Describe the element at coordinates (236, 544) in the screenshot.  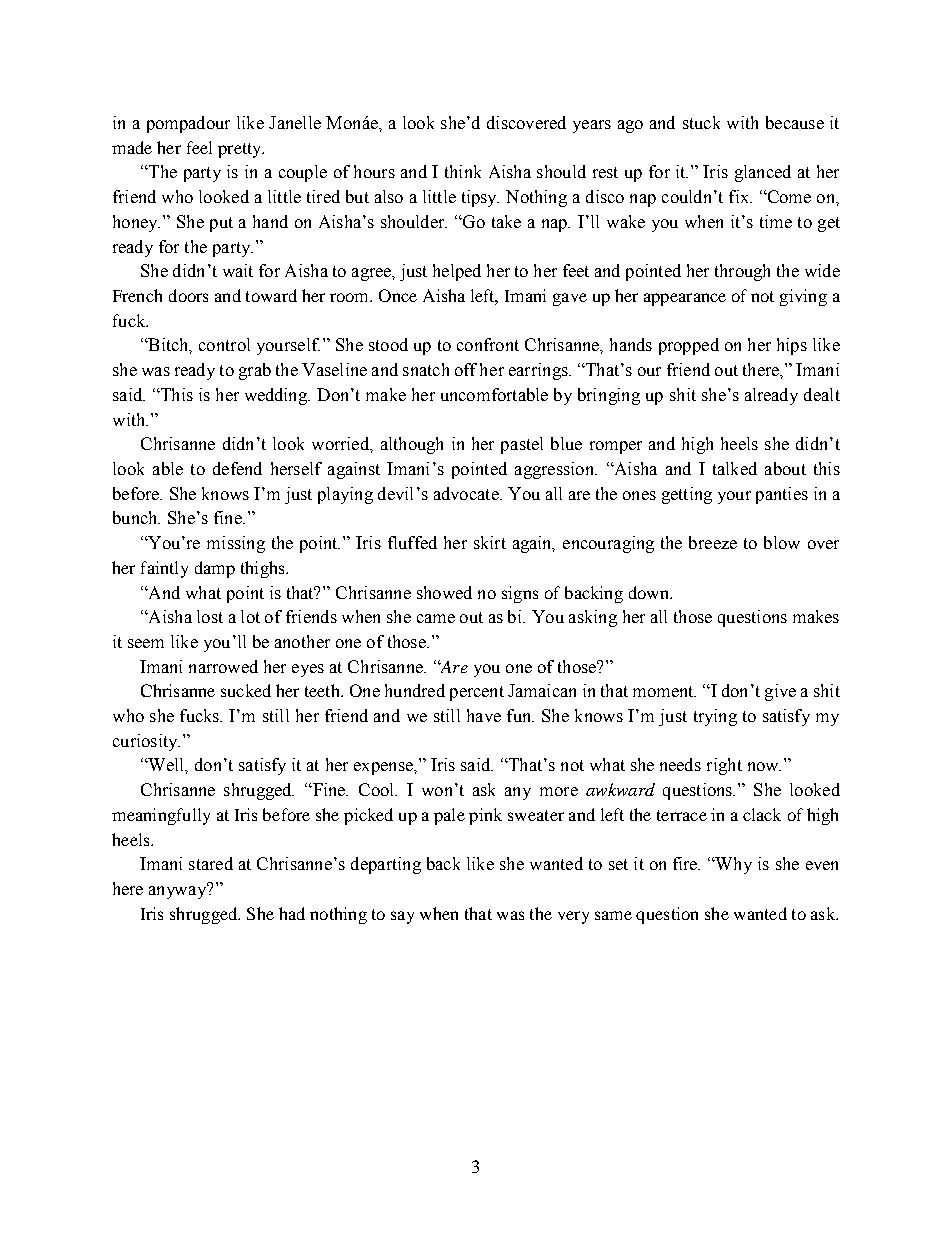
I see `missing` at that location.
